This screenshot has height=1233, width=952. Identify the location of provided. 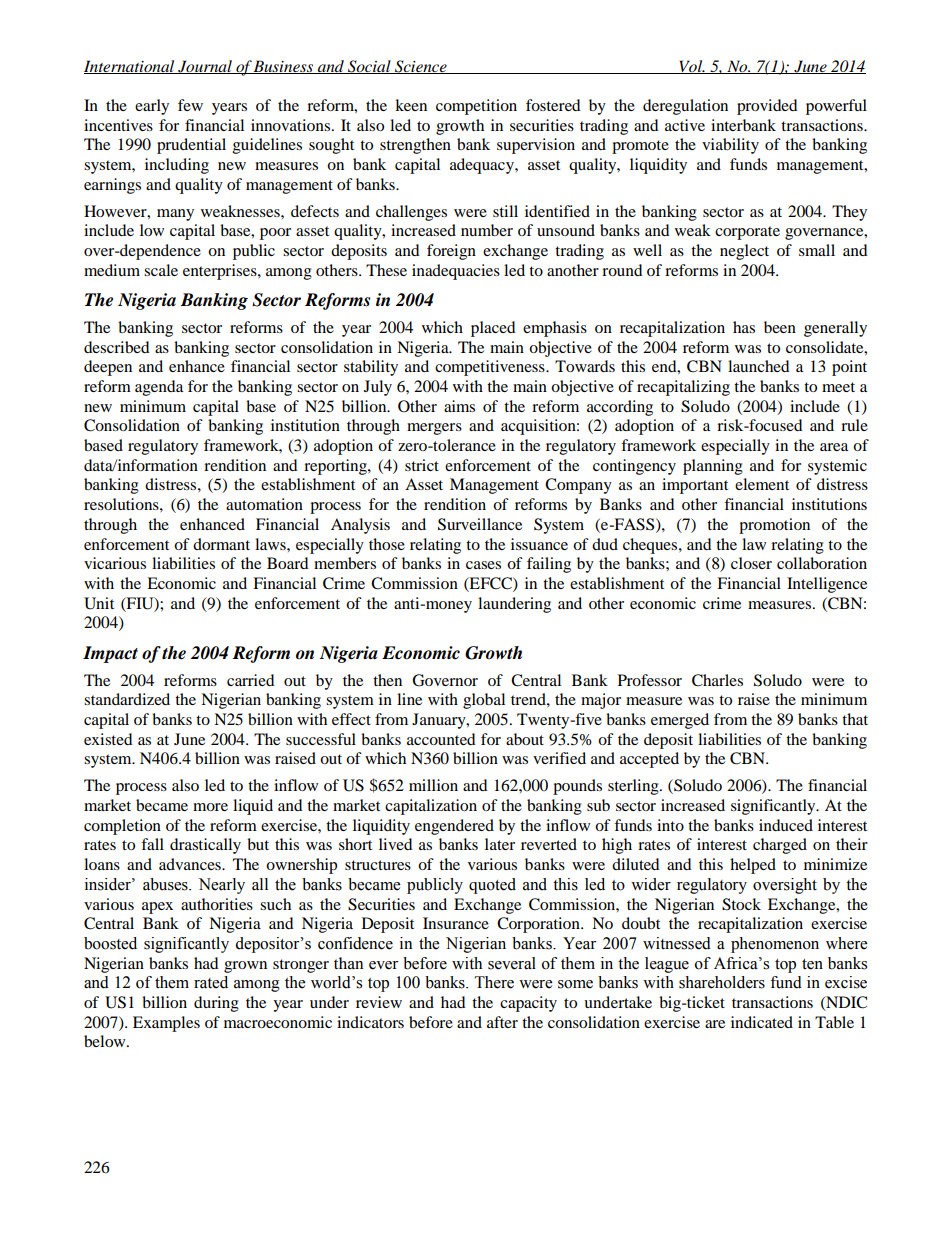
(767, 107).
